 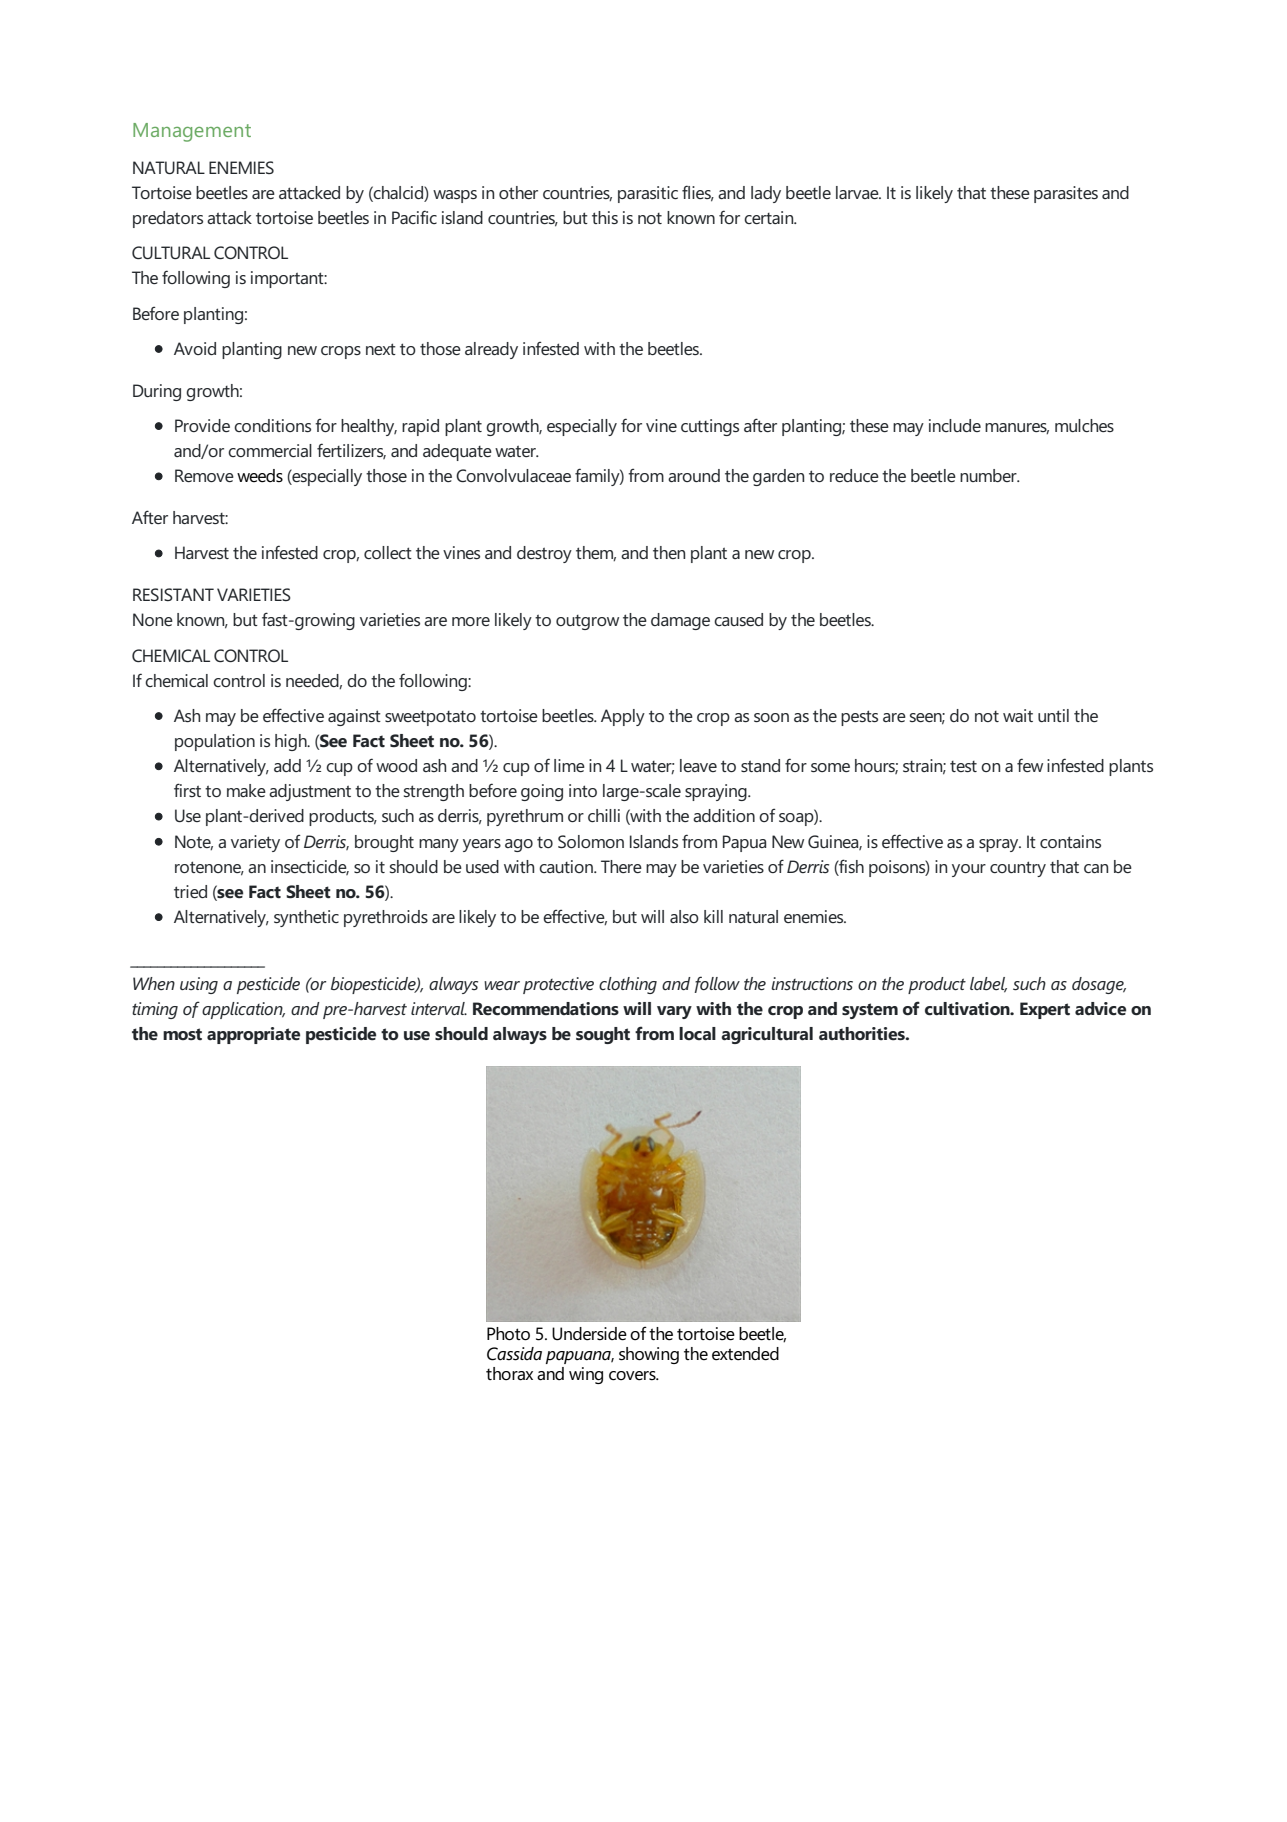 I want to click on number, so click(x=989, y=475).
